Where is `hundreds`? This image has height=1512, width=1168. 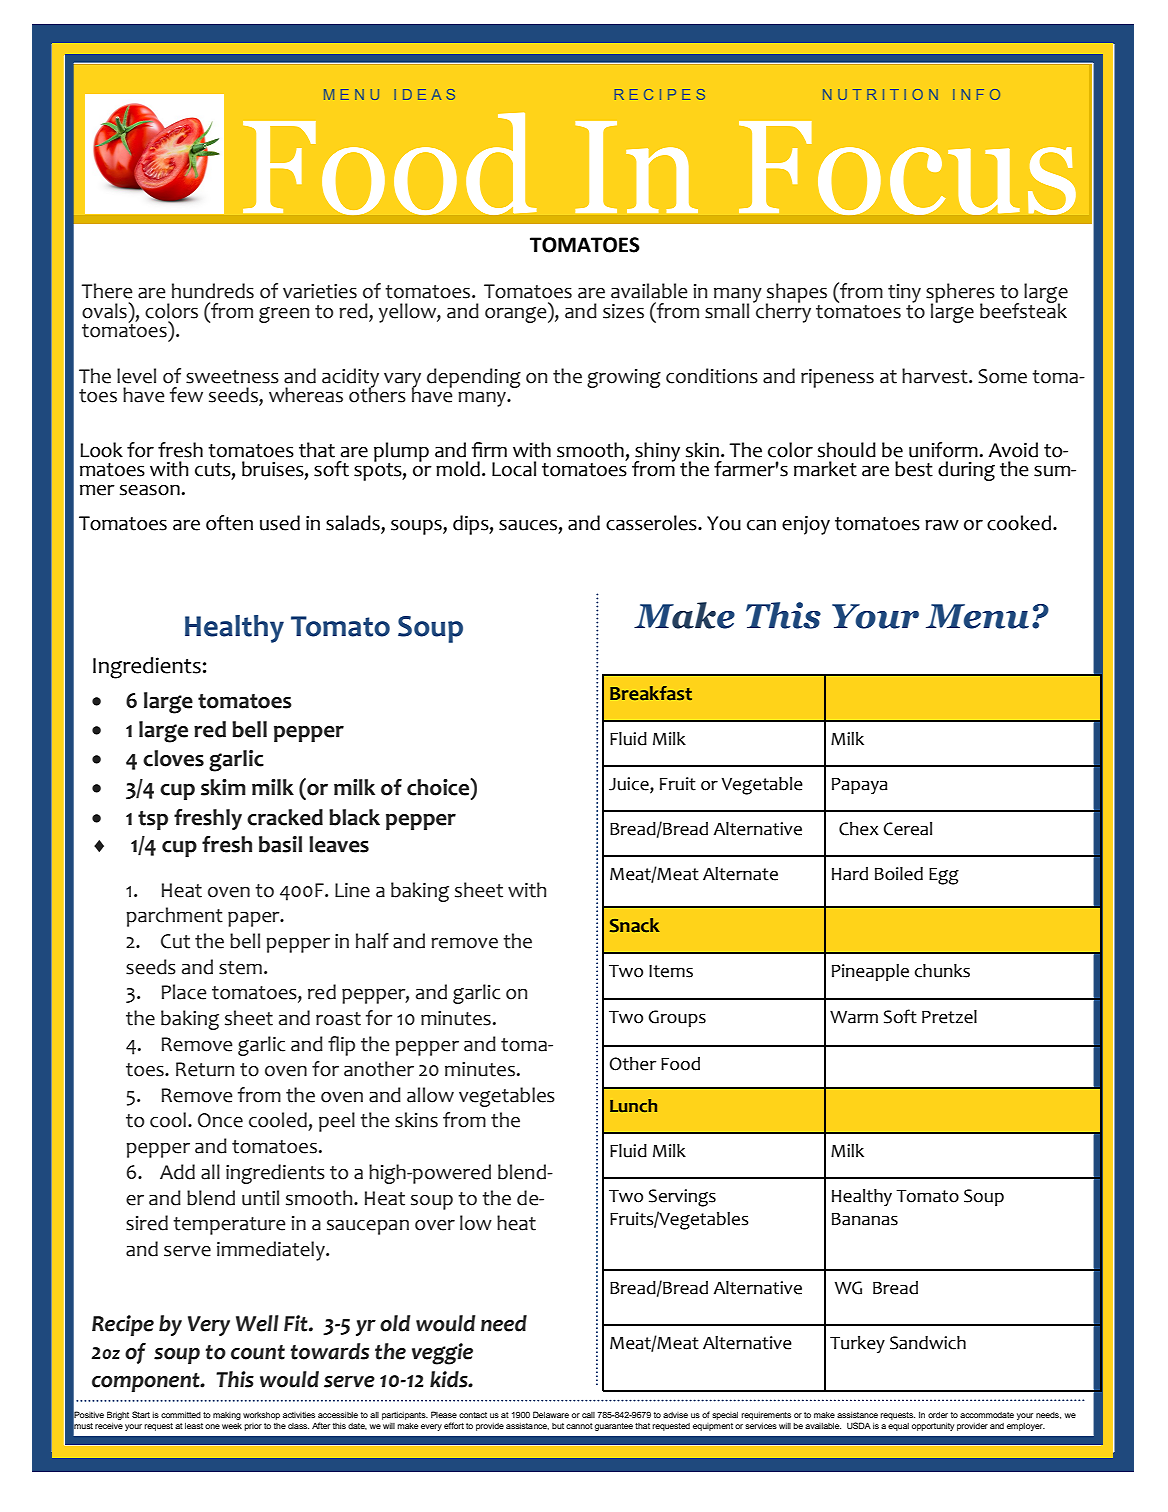 hundreds is located at coordinates (213, 291).
